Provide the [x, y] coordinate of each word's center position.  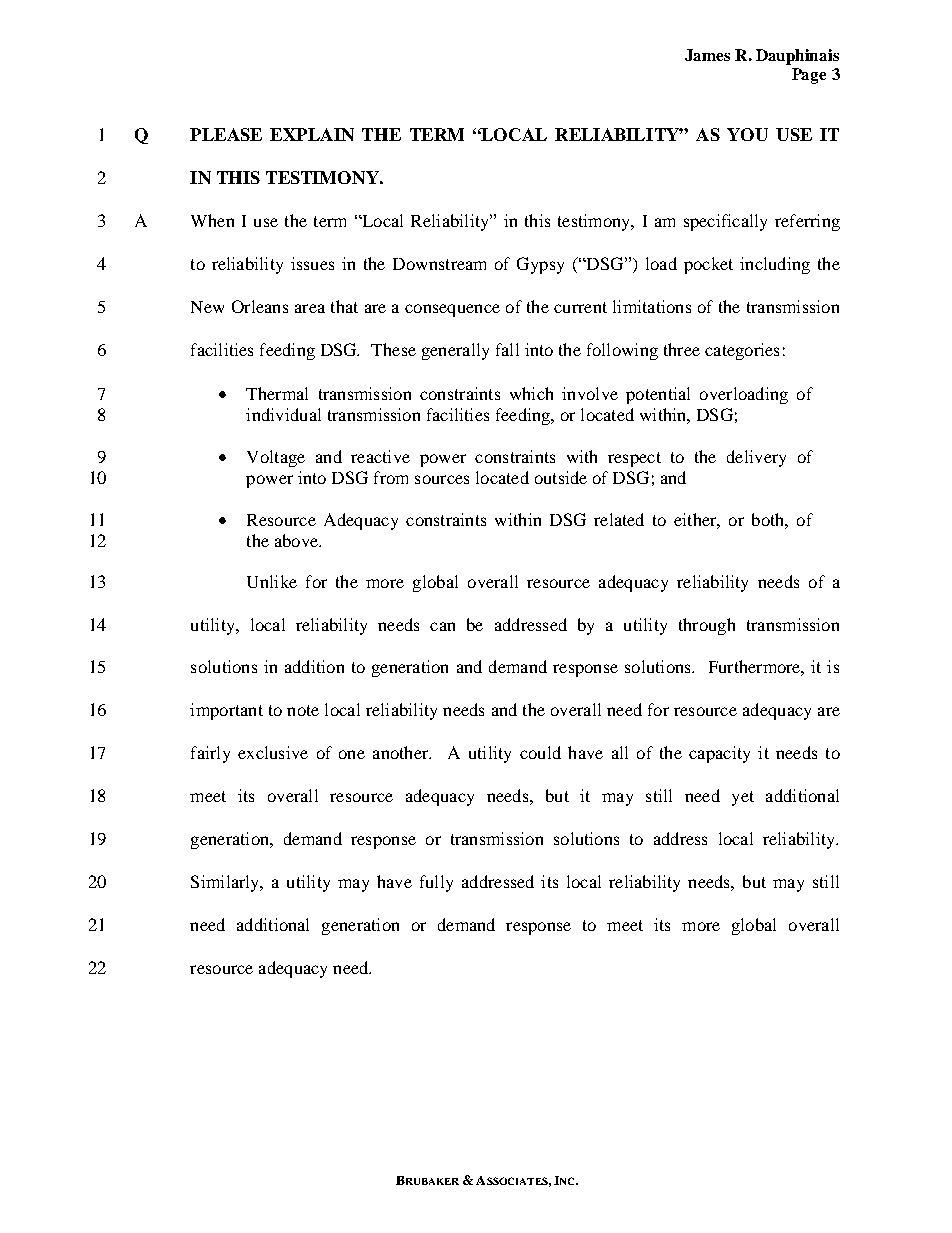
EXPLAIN [312, 134]
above [298, 540]
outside [561, 477]
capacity [719, 754]
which [531, 393]
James [707, 55]
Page [809, 76]
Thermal [277, 393]
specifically [725, 222]
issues [312, 263]
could [540, 752]
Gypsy [540, 265]
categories [742, 351]
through [707, 626]
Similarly [226, 883]
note [303, 710]
